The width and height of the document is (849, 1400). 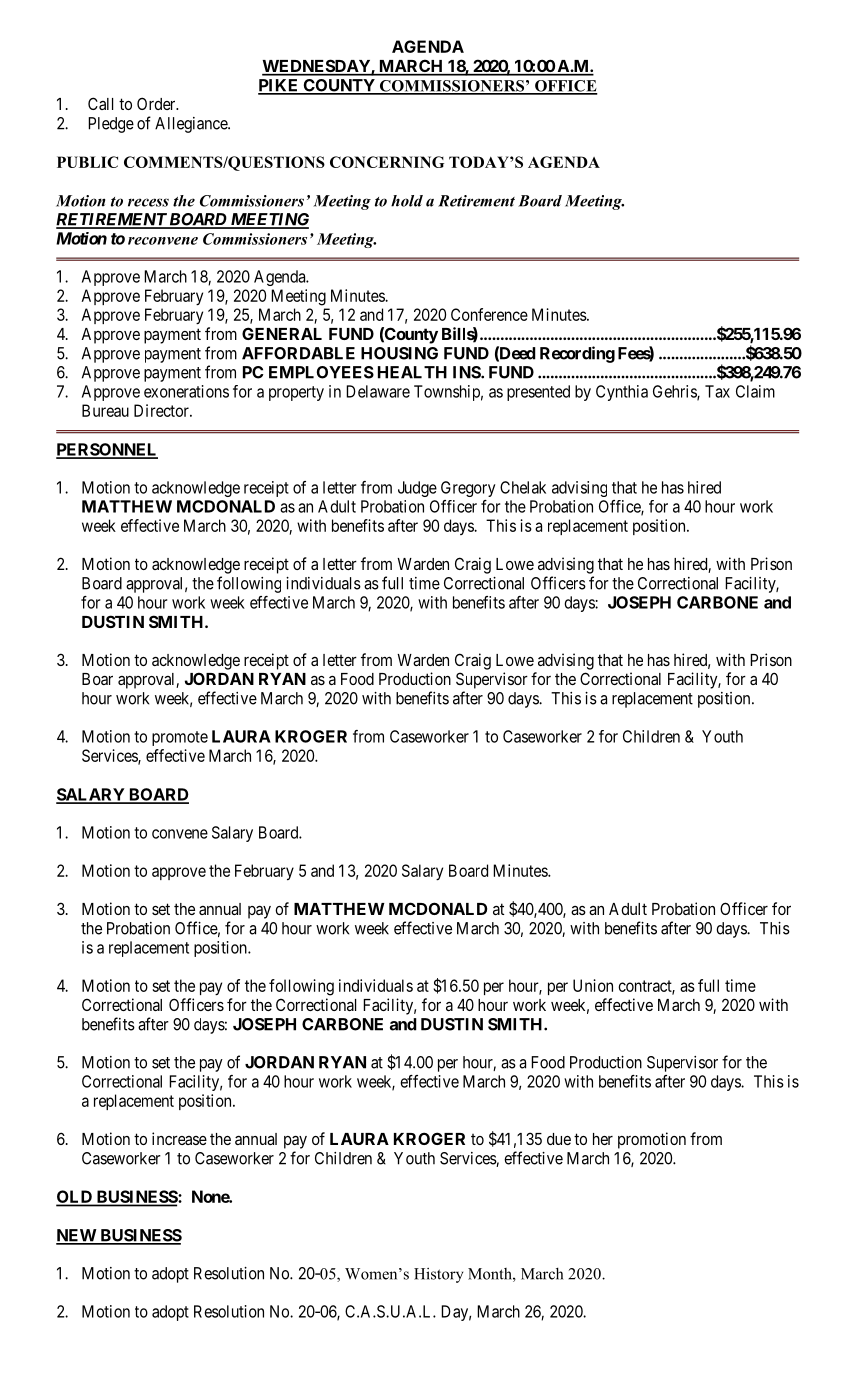 What do you see at coordinates (412, 372) in the document?
I see `HEALTH` at bounding box center [412, 372].
